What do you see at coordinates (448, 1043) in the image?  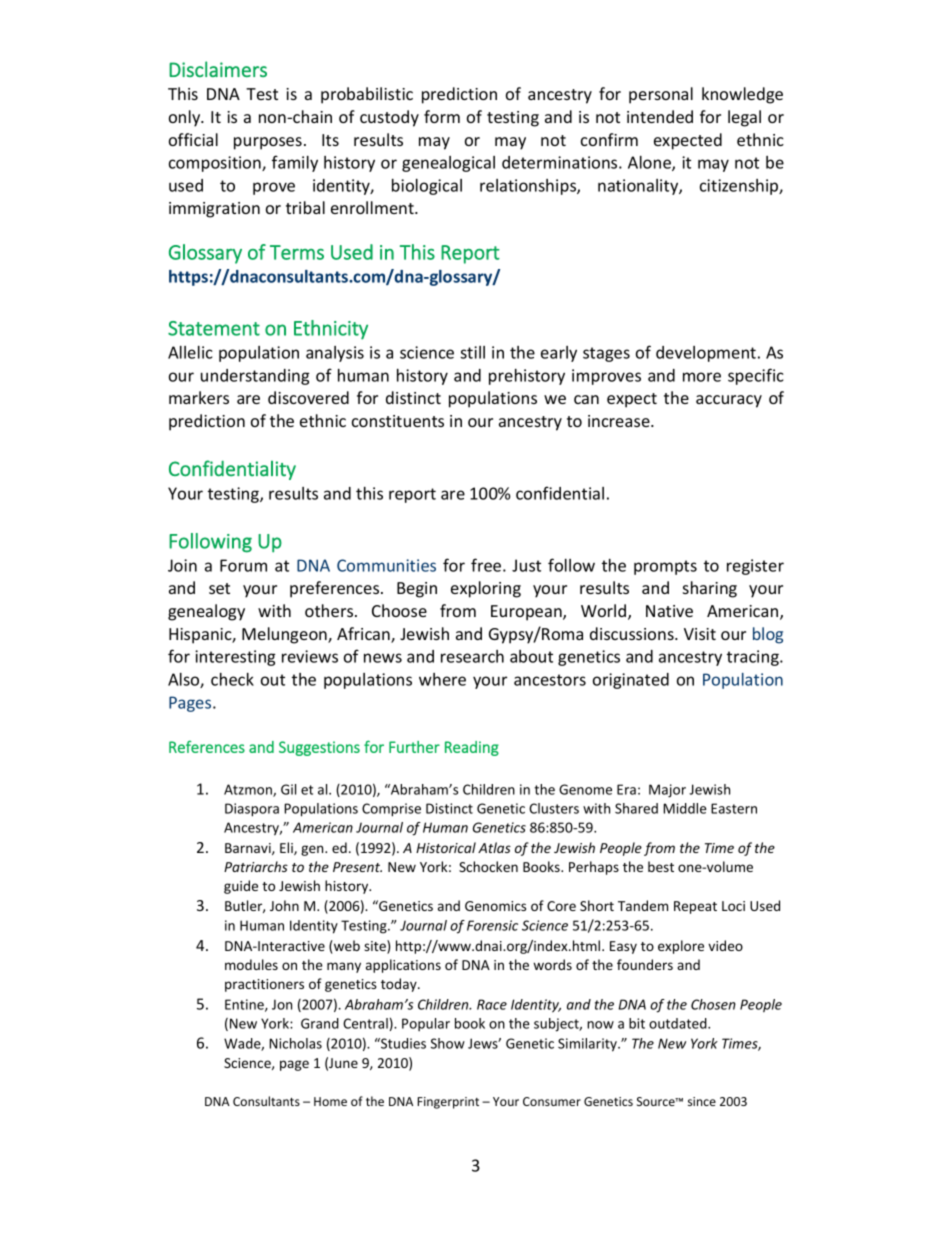 I see `Show` at bounding box center [448, 1043].
